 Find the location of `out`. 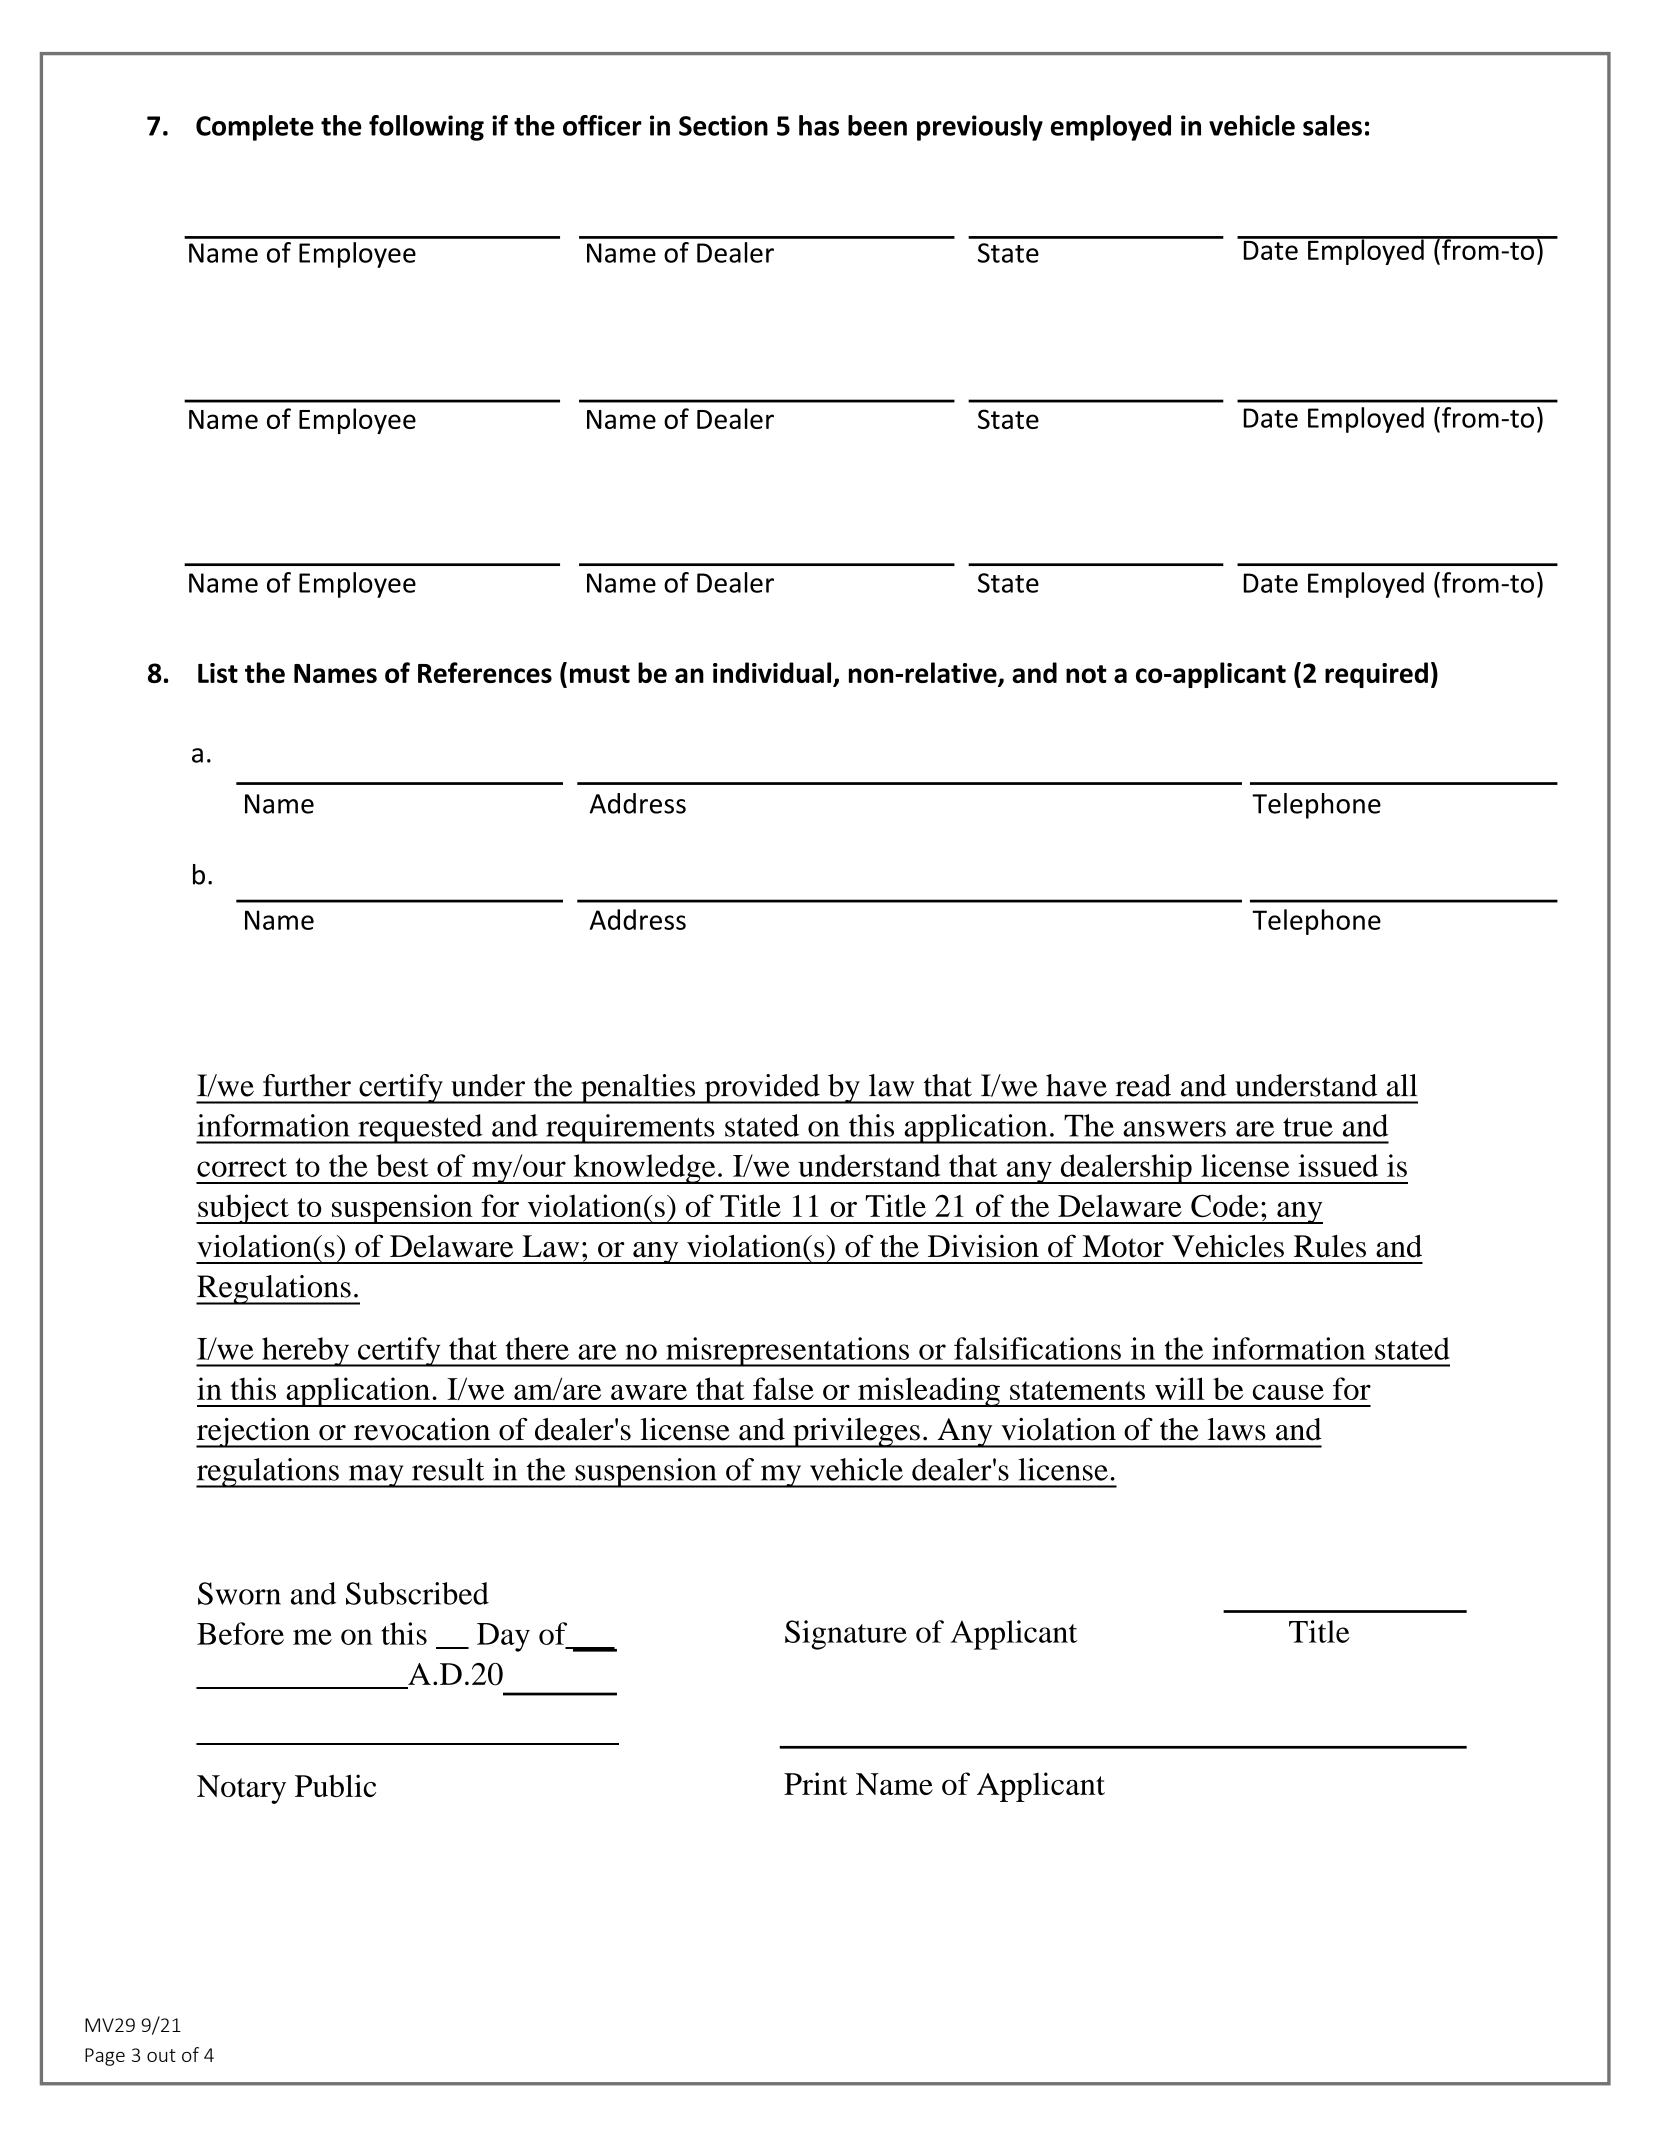

out is located at coordinates (161, 2055).
